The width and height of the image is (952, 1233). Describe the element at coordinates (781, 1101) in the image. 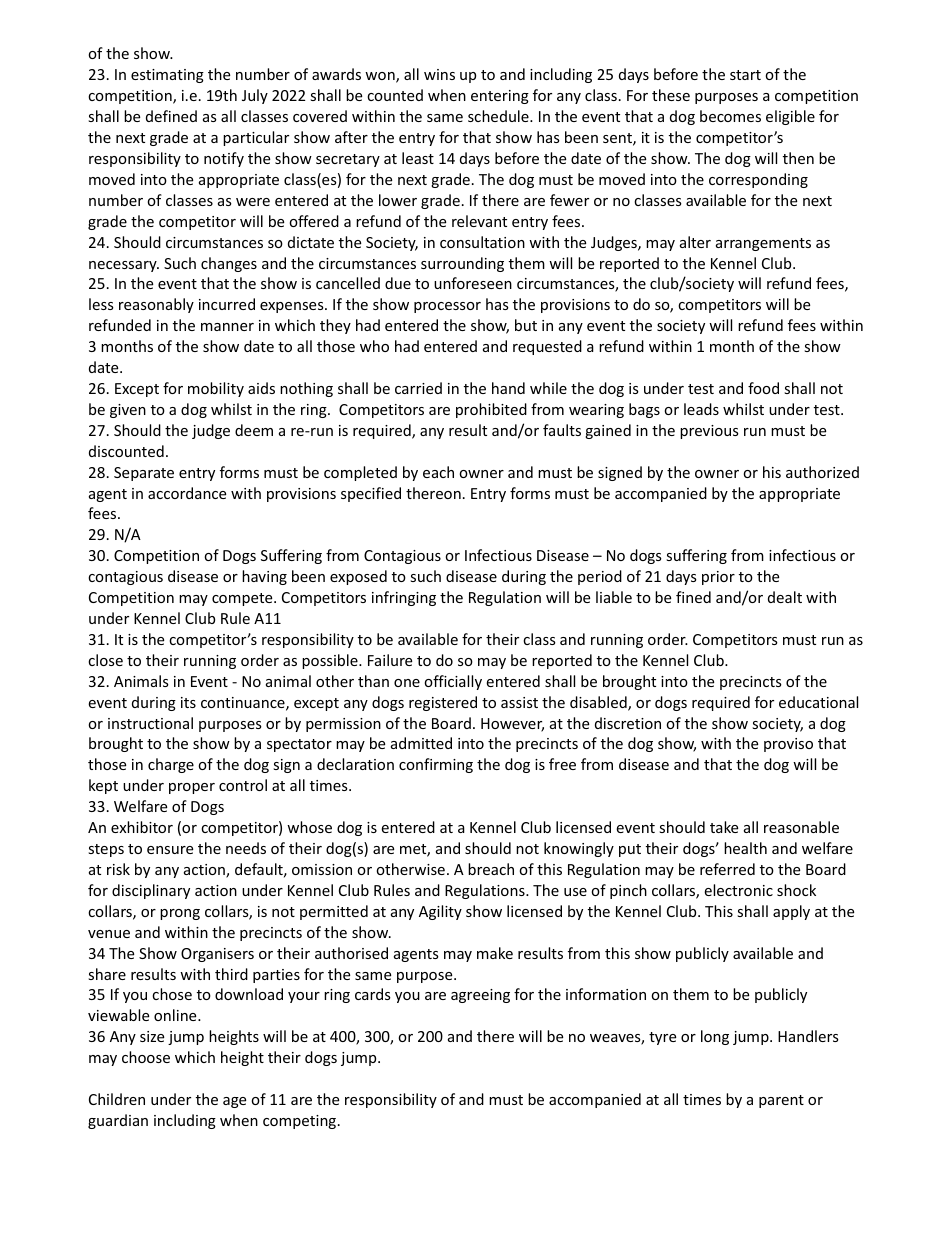

I see `parent` at that location.
